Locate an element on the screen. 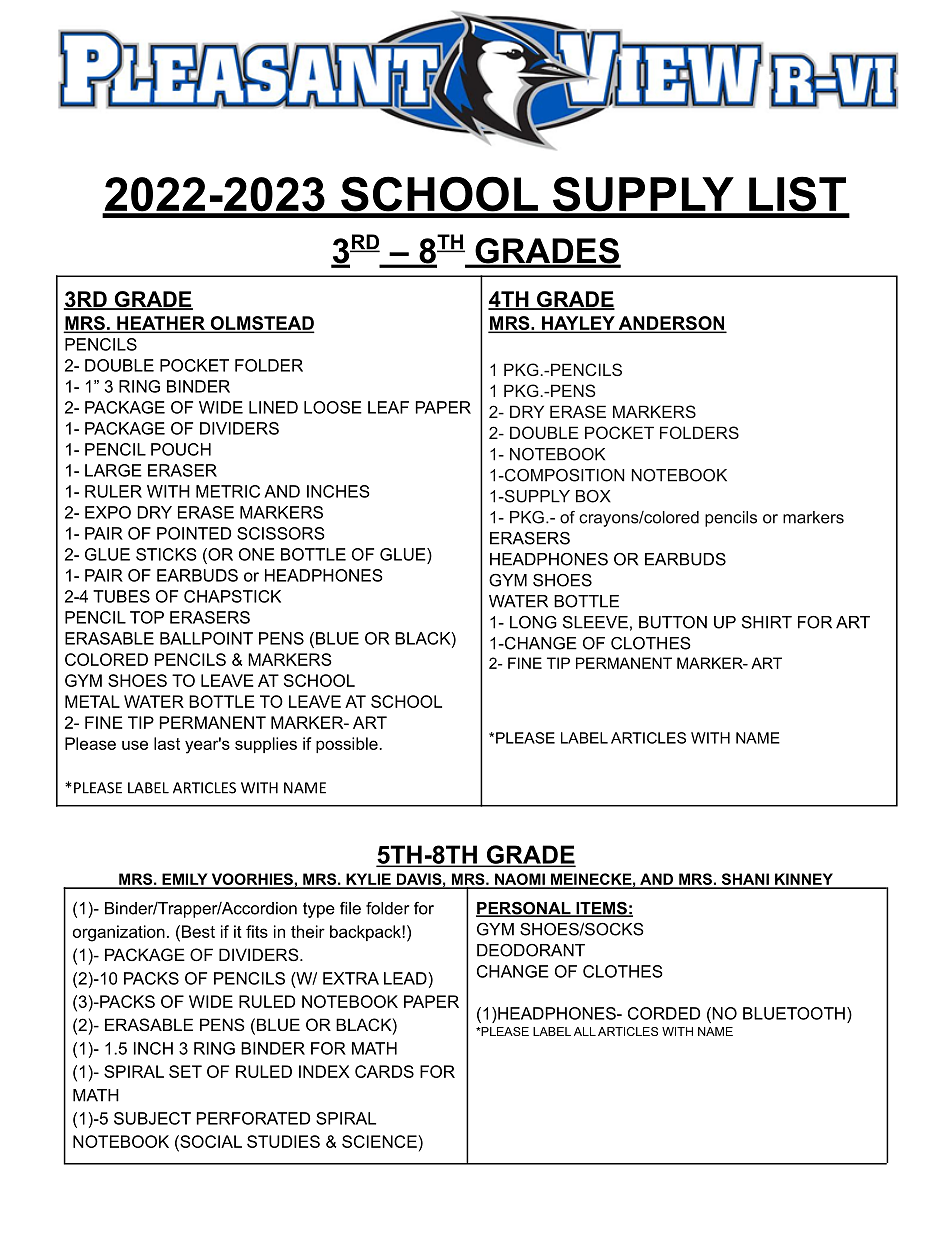 The image size is (952, 1233). possible is located at coordinates (348, 745).
